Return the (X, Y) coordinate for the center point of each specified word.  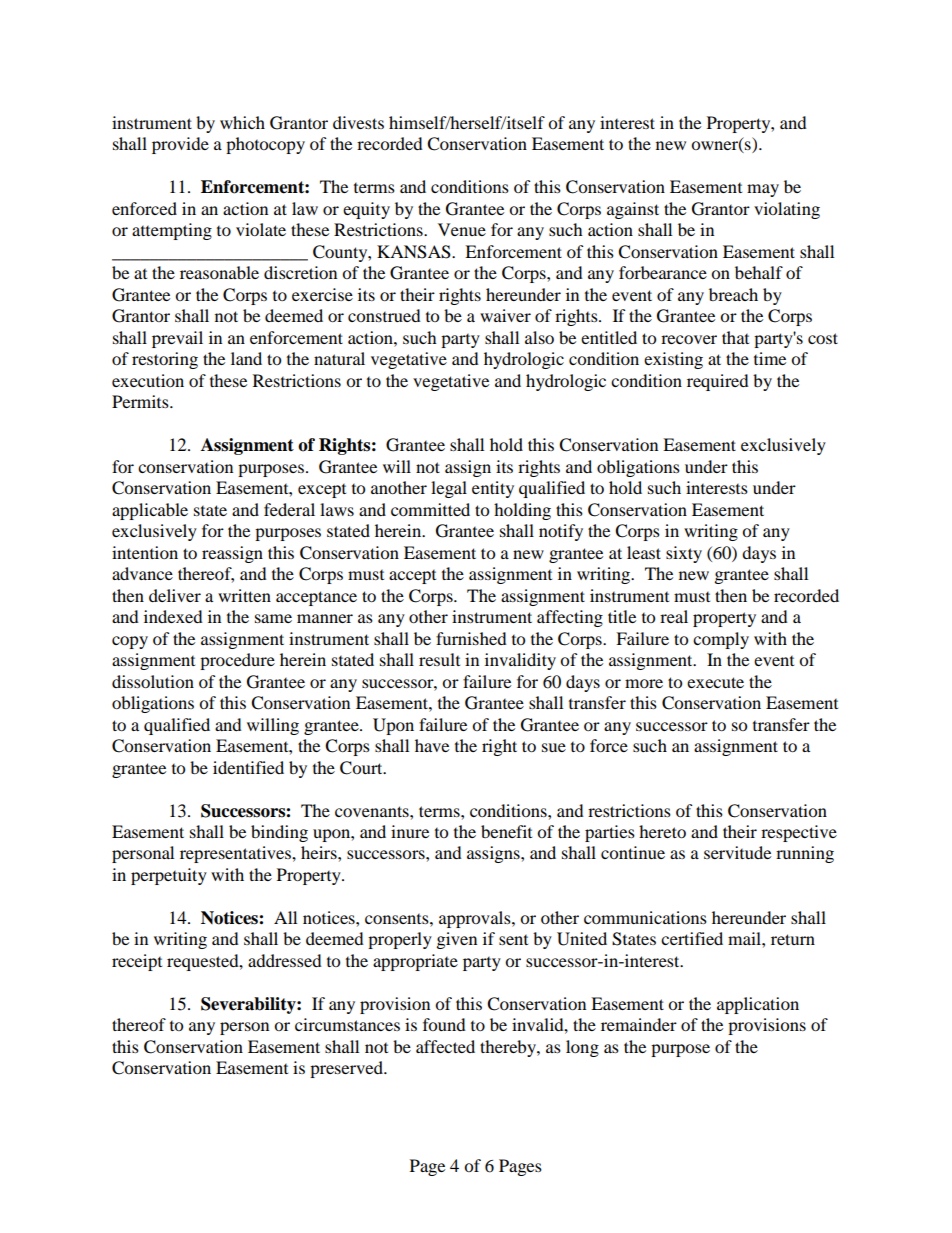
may (763, 190)
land (246, 358)
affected (445, 1046)
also (539, 337)
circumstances (347, 1024)
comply (721, 640)
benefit (506, 831)
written (244, 595)
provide (180, 145)
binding (279, 833)
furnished (471, 638)
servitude (737, 852)
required (718, 382)
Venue (462, 229)
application (758, 1005)
